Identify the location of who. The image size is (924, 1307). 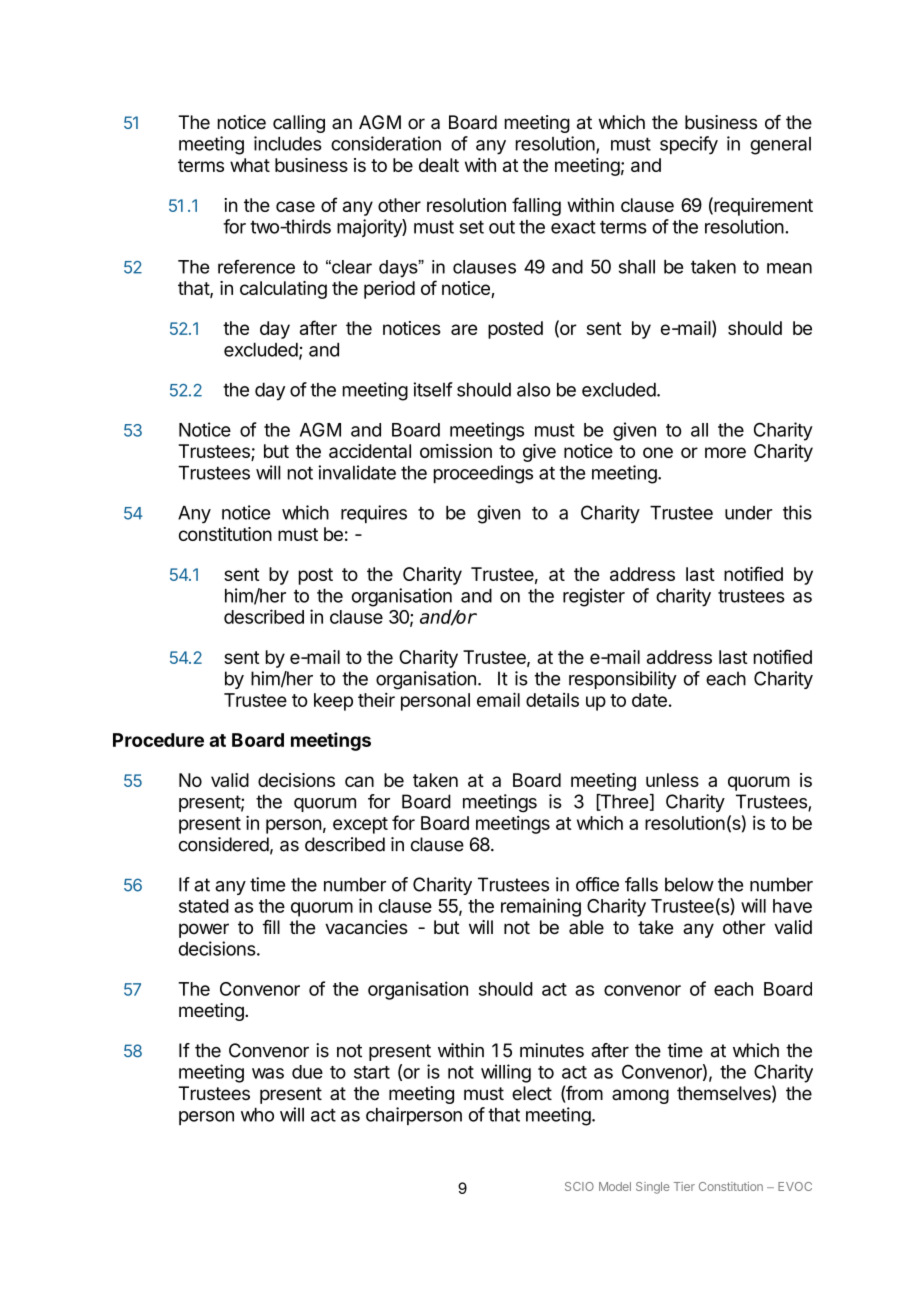
(257, 1115).
